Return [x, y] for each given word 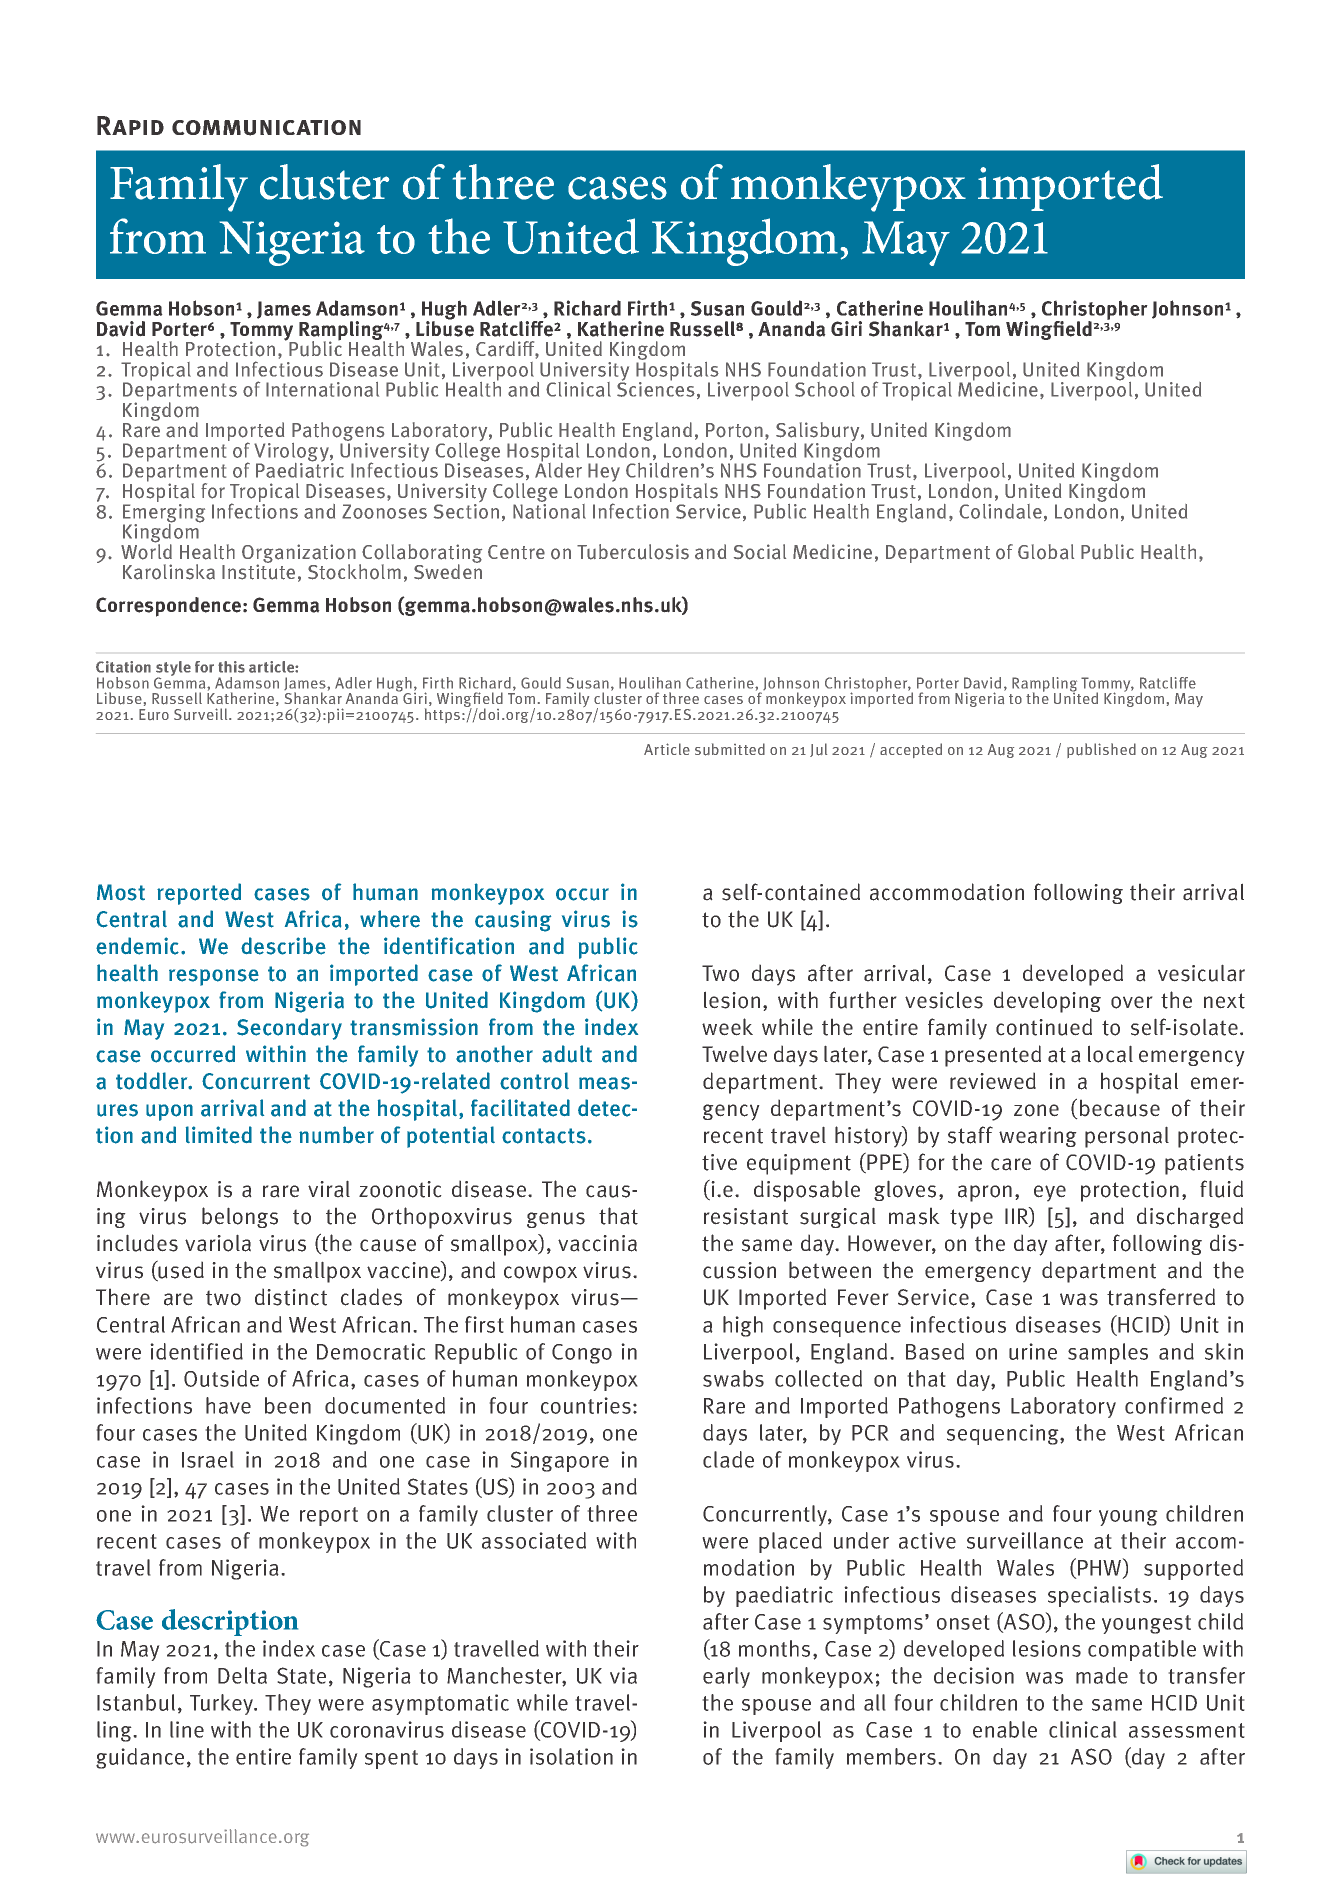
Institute [258, 571]
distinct [291, 1297]
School [825, 389]
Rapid [130, 125]
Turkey [223, 1704]
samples [1108, 1353]
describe [283, 946]
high [743, 1326]
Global [1046, 552]
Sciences [656, 388]
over [1132, 1002]
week [727, 1027]
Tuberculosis [633, 552]
